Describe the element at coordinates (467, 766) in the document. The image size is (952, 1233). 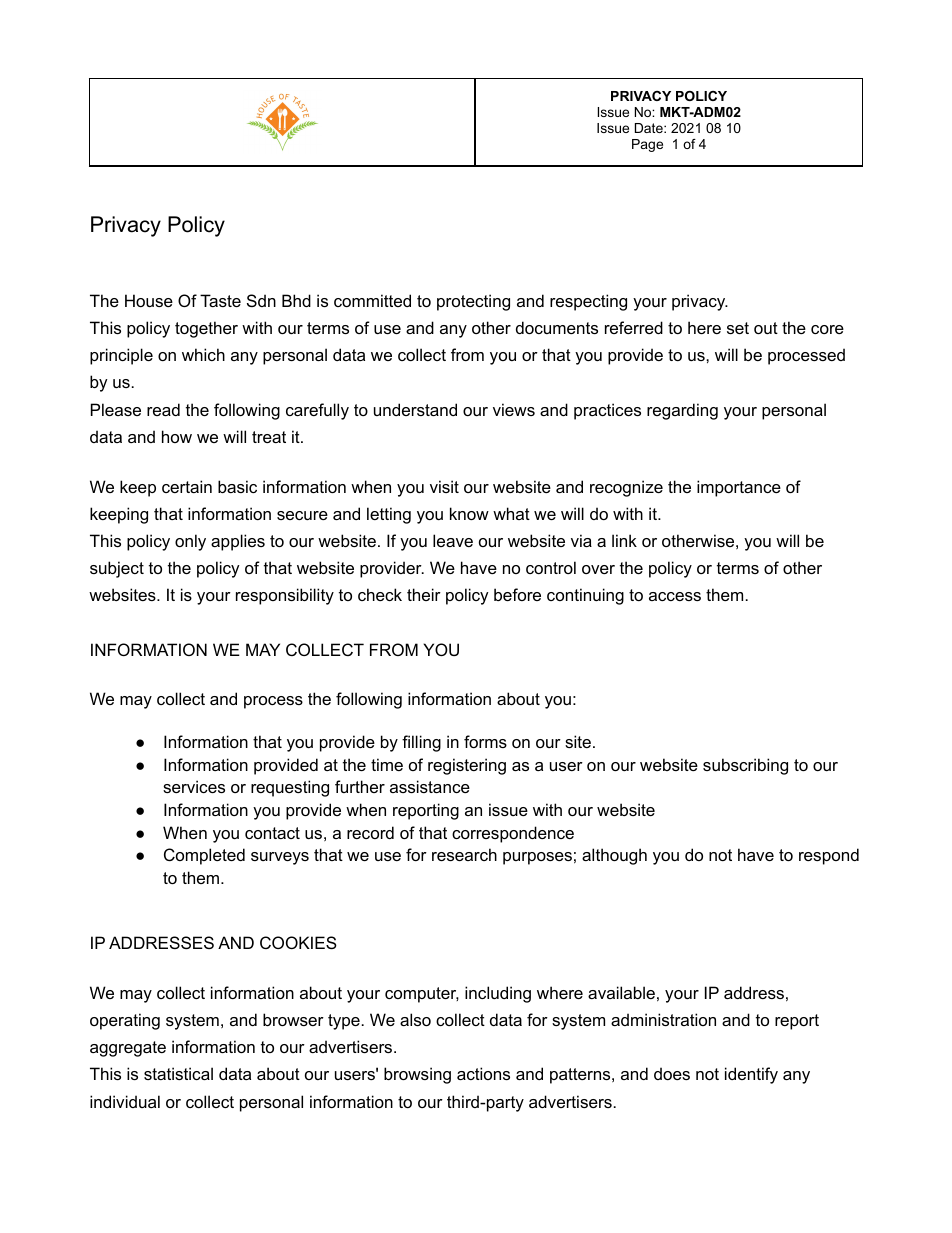
I see `registering` at that location.
